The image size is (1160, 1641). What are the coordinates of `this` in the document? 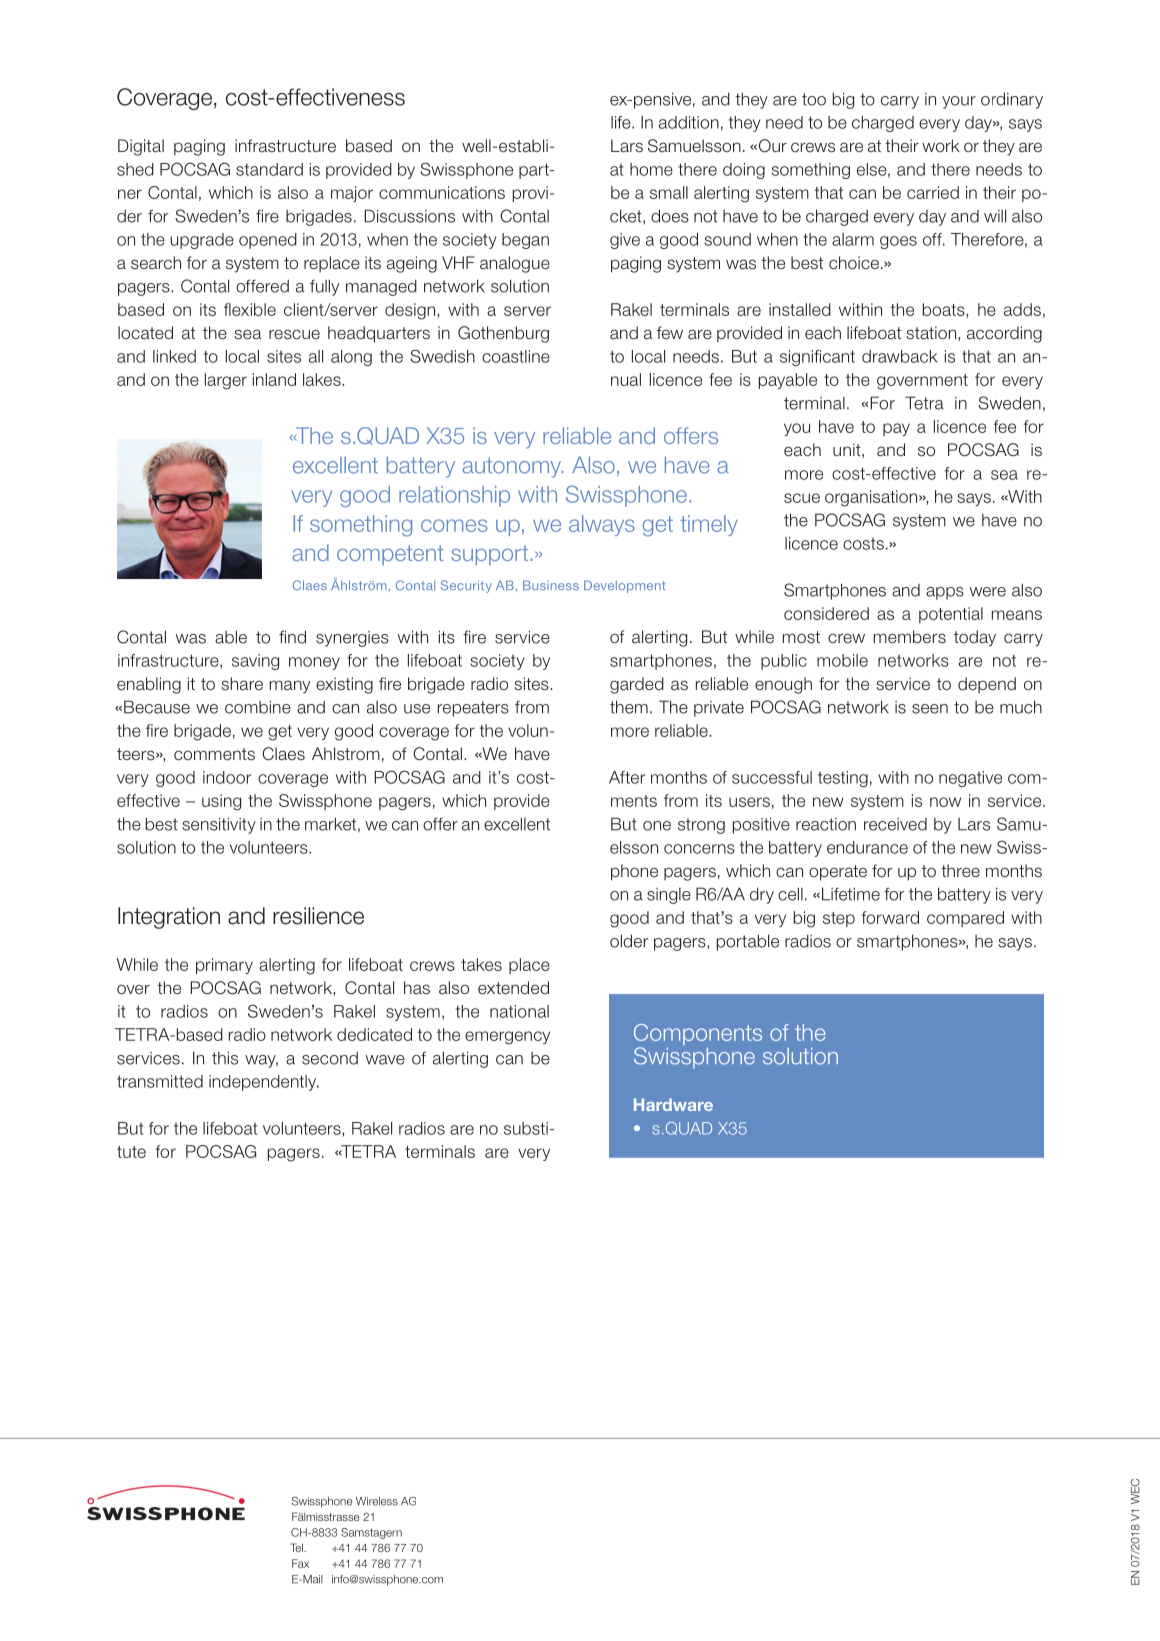 It's located at (225, 1058).
